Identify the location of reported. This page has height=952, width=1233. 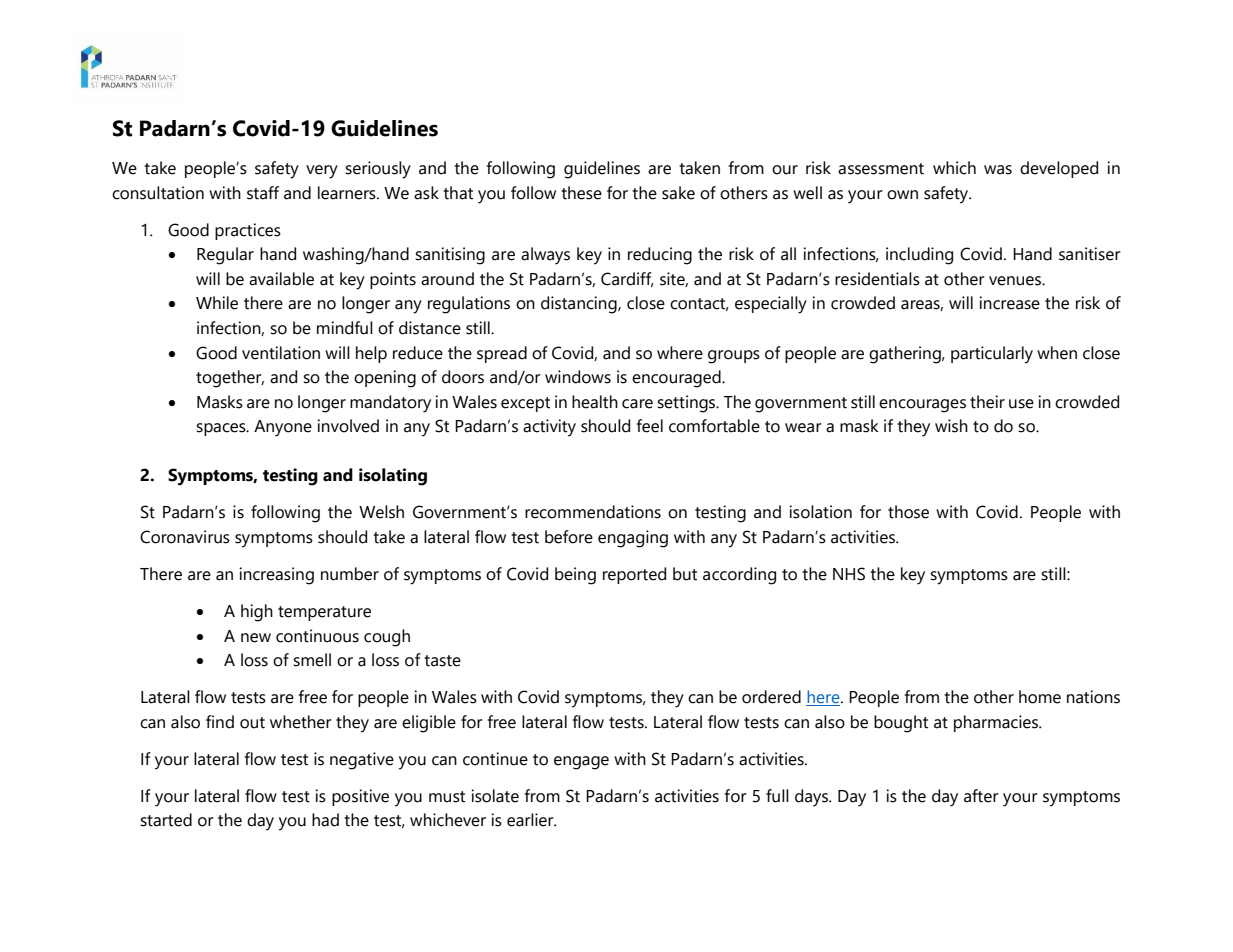
(634, 575).
